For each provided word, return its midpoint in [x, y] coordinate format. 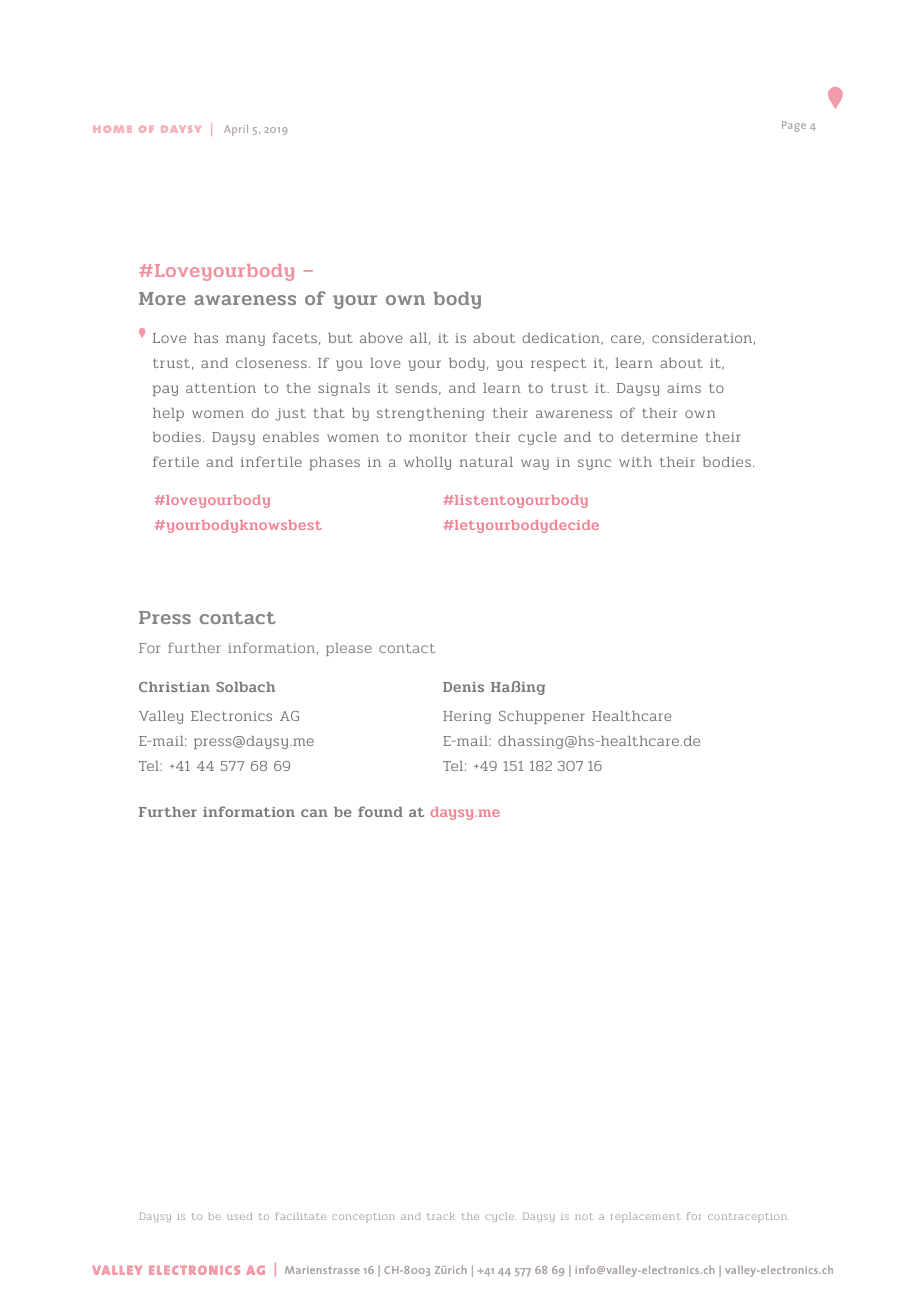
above [381, 338]
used [239, 1216]
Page [794, 126]
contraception [748, 1217]
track [441, 1216]
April [236, 130]
